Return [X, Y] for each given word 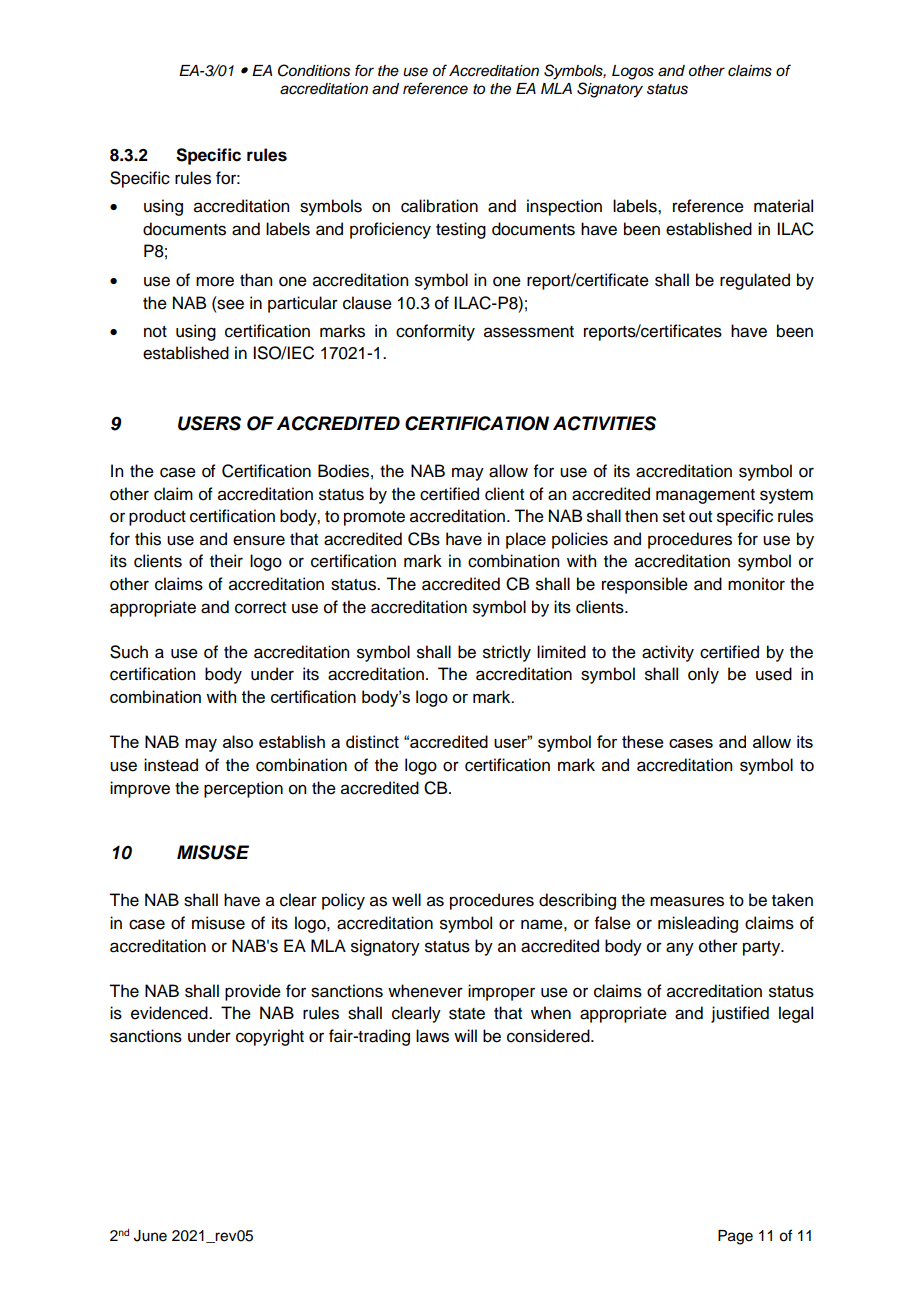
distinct [372, 741]
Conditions [314, 70]
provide [253, 992]
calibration [439, 206]
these [643, 741]
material [783, 206]
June [150, 1236]
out [700, 517]
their [226, 561]
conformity [435, 332]
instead [171, 765]
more [215, 281]
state [467, 1014]
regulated [755, 281]
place [526, 540]
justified [740, 1014]
